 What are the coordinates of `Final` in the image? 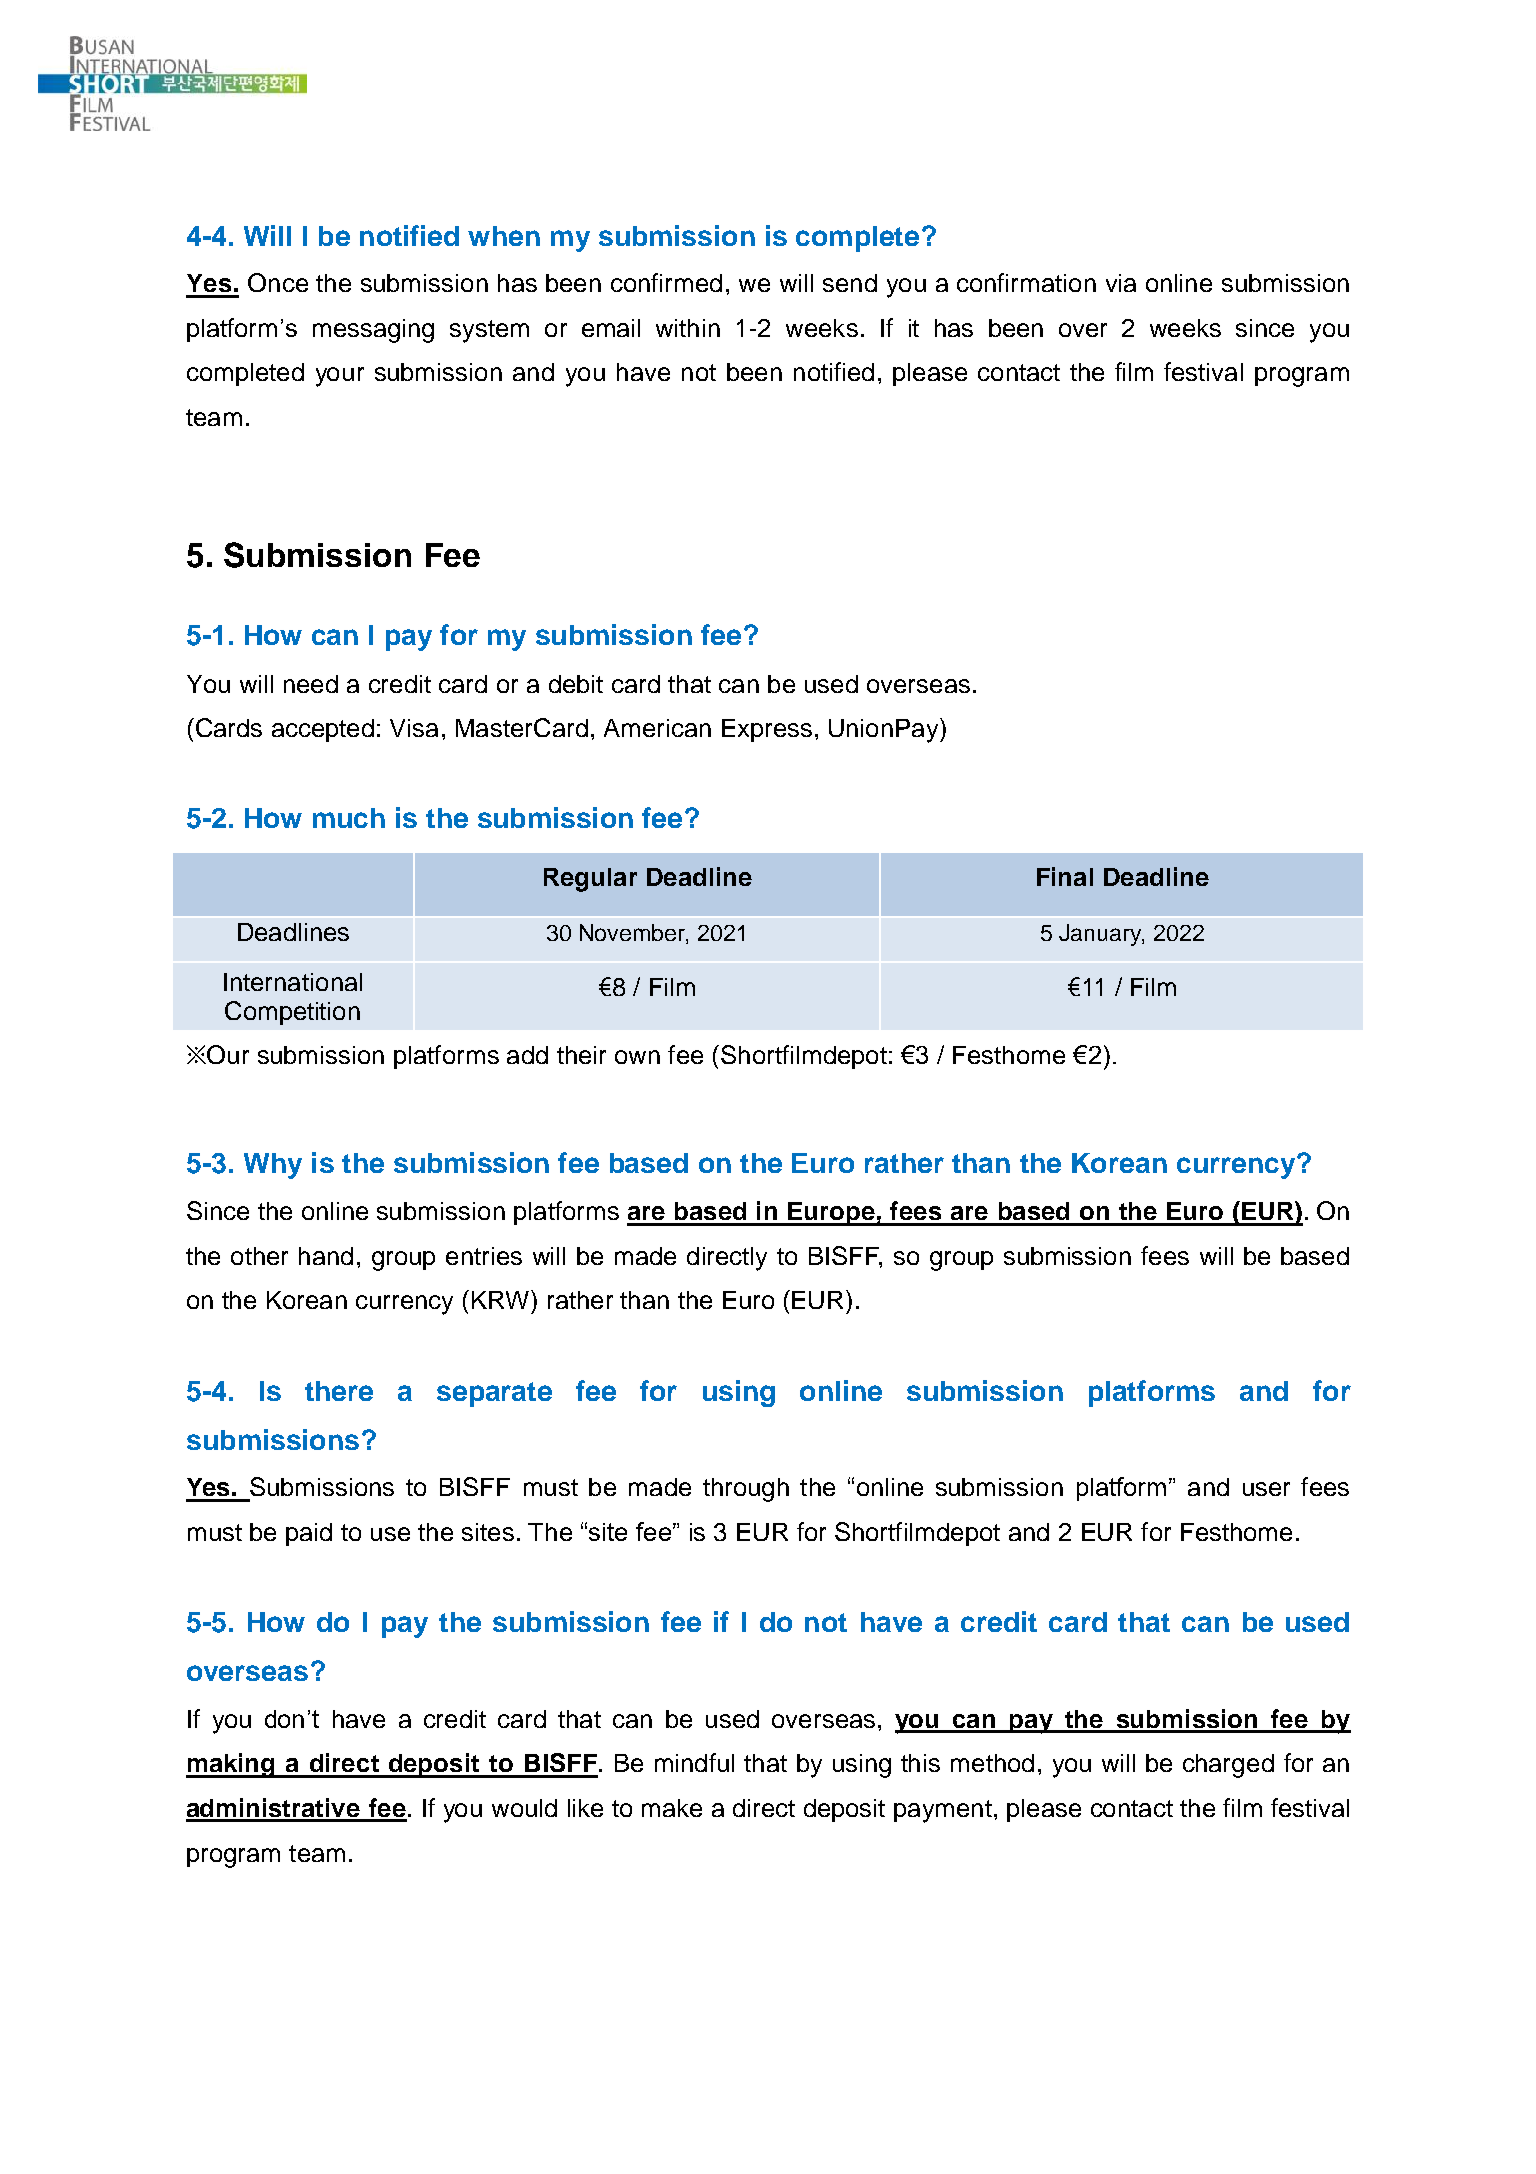 It's located at (1065, 876).
